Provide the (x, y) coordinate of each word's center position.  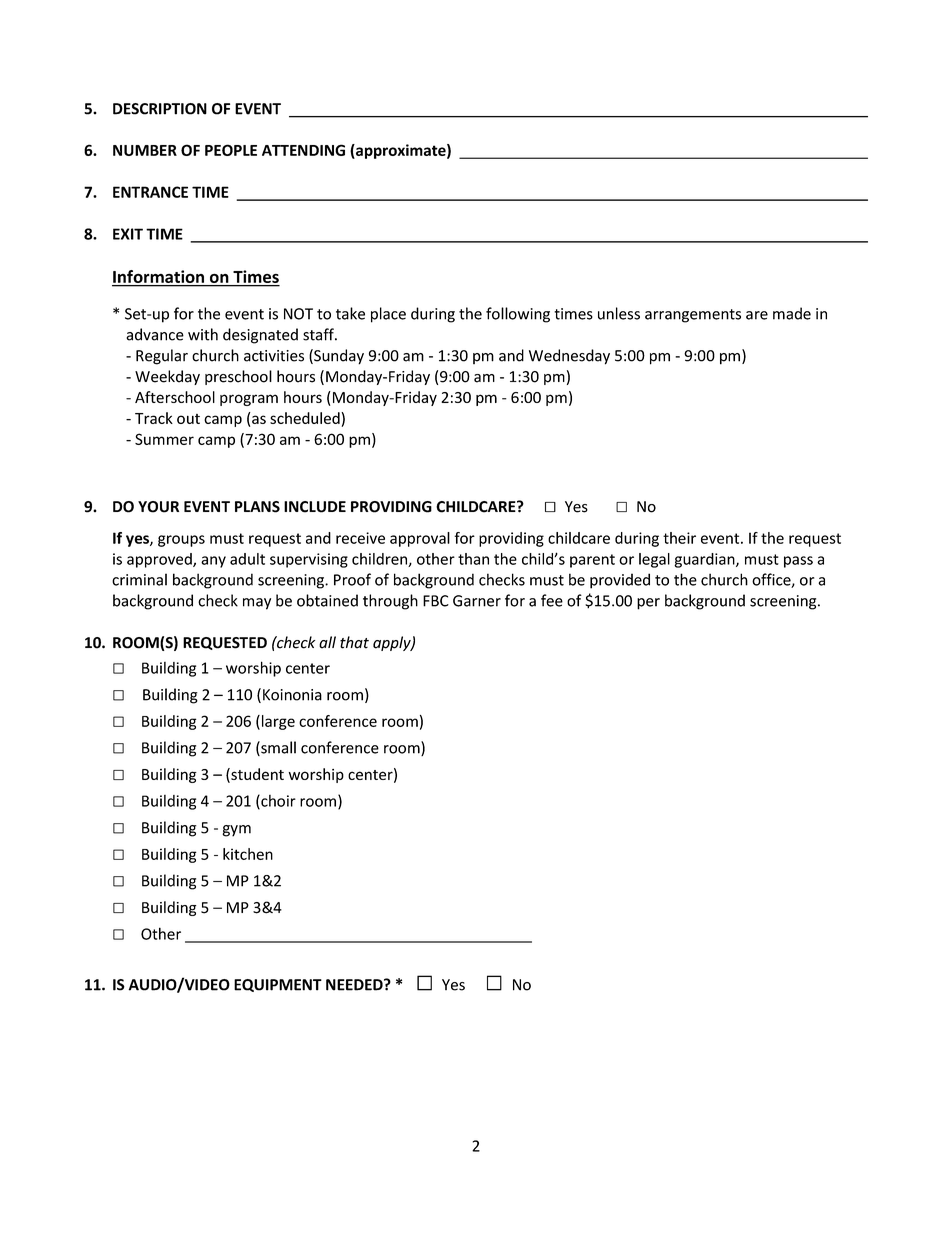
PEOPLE (231, 150)
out (188, 419)
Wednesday (569, 357)
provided (620, 581)
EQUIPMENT (278, 985)
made (792, 313)
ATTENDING (303, 150)
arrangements (693, 316)
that (354, 642)
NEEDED (355, 985)
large (277, 722)
